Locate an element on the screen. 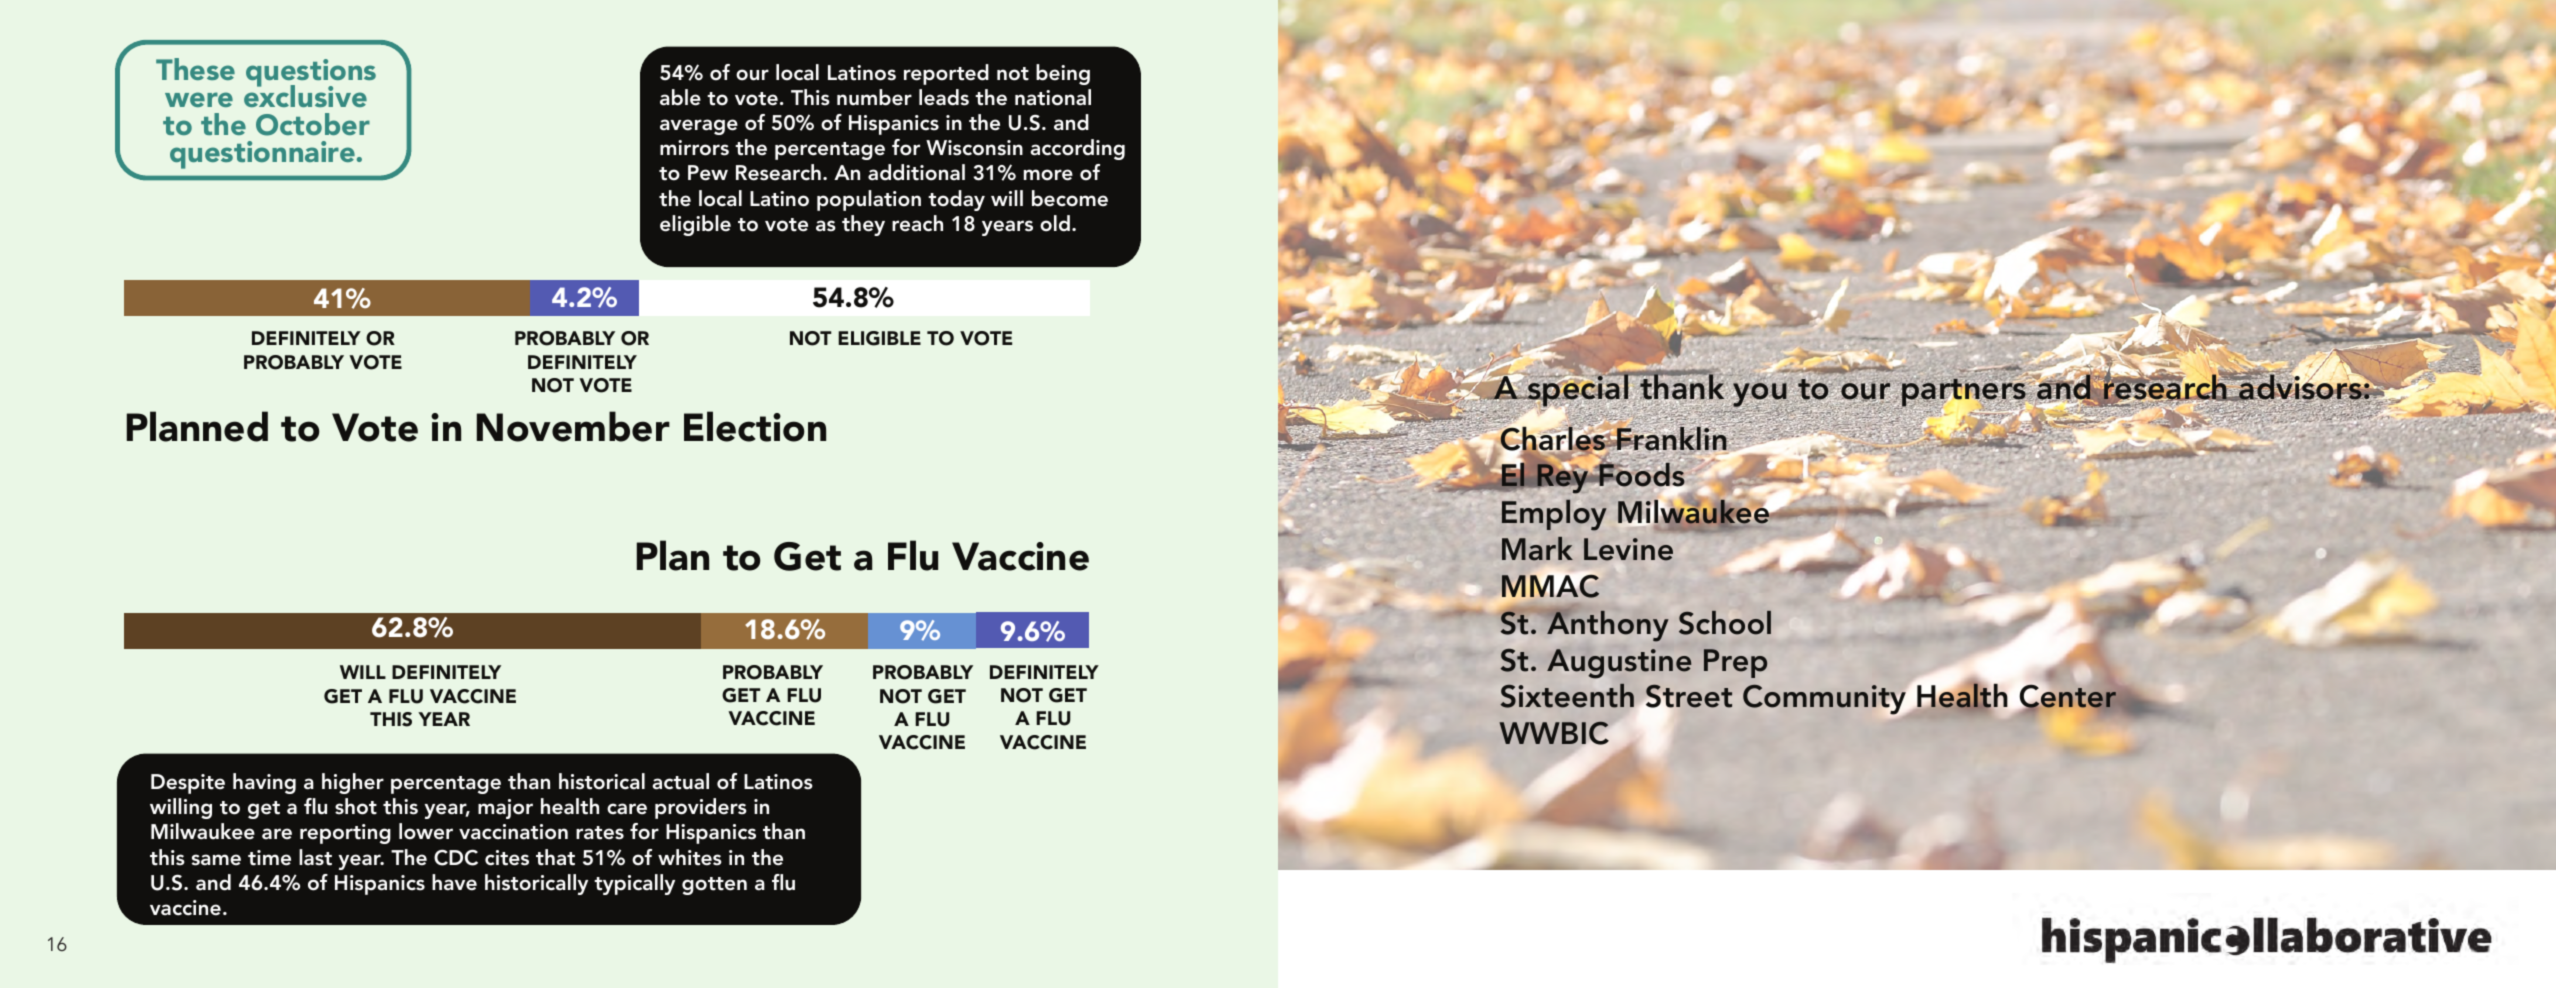 The image size is (2556, 988). Election is located at coordinates (755, 426).
